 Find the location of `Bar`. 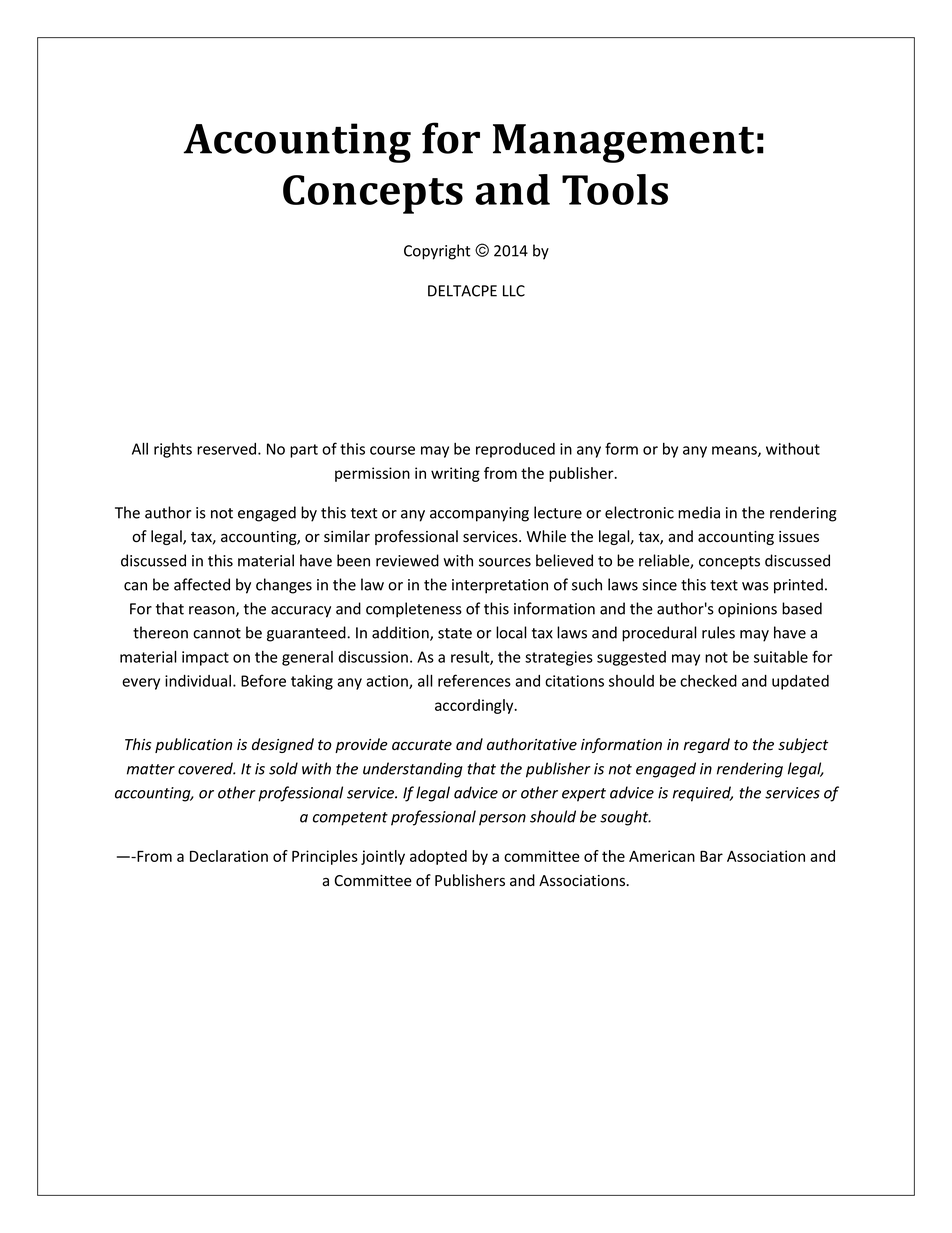

Bar is located at coordinates (711, 856).
